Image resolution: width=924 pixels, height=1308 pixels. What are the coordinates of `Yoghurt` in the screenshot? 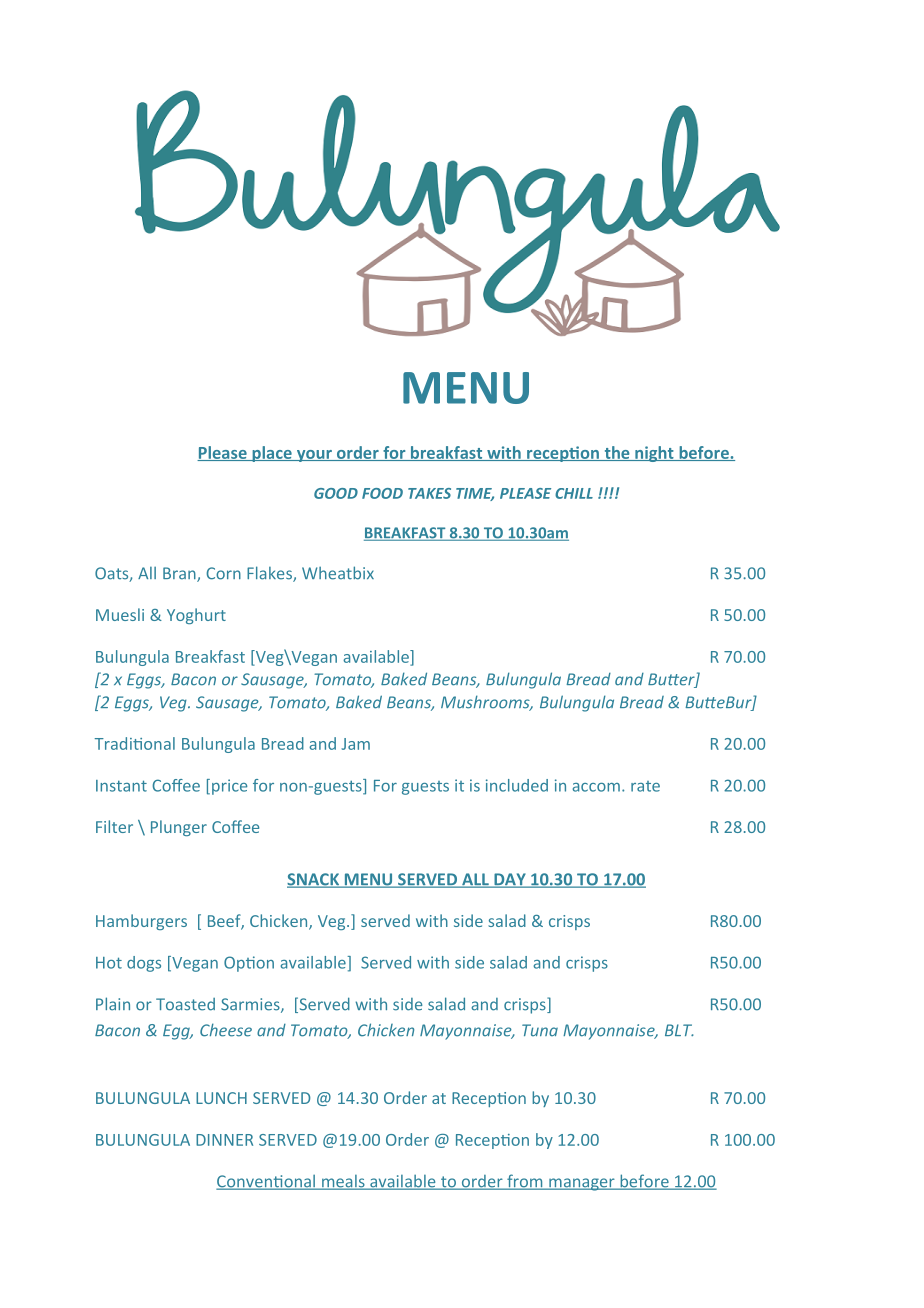 It's located at (196, 616).
